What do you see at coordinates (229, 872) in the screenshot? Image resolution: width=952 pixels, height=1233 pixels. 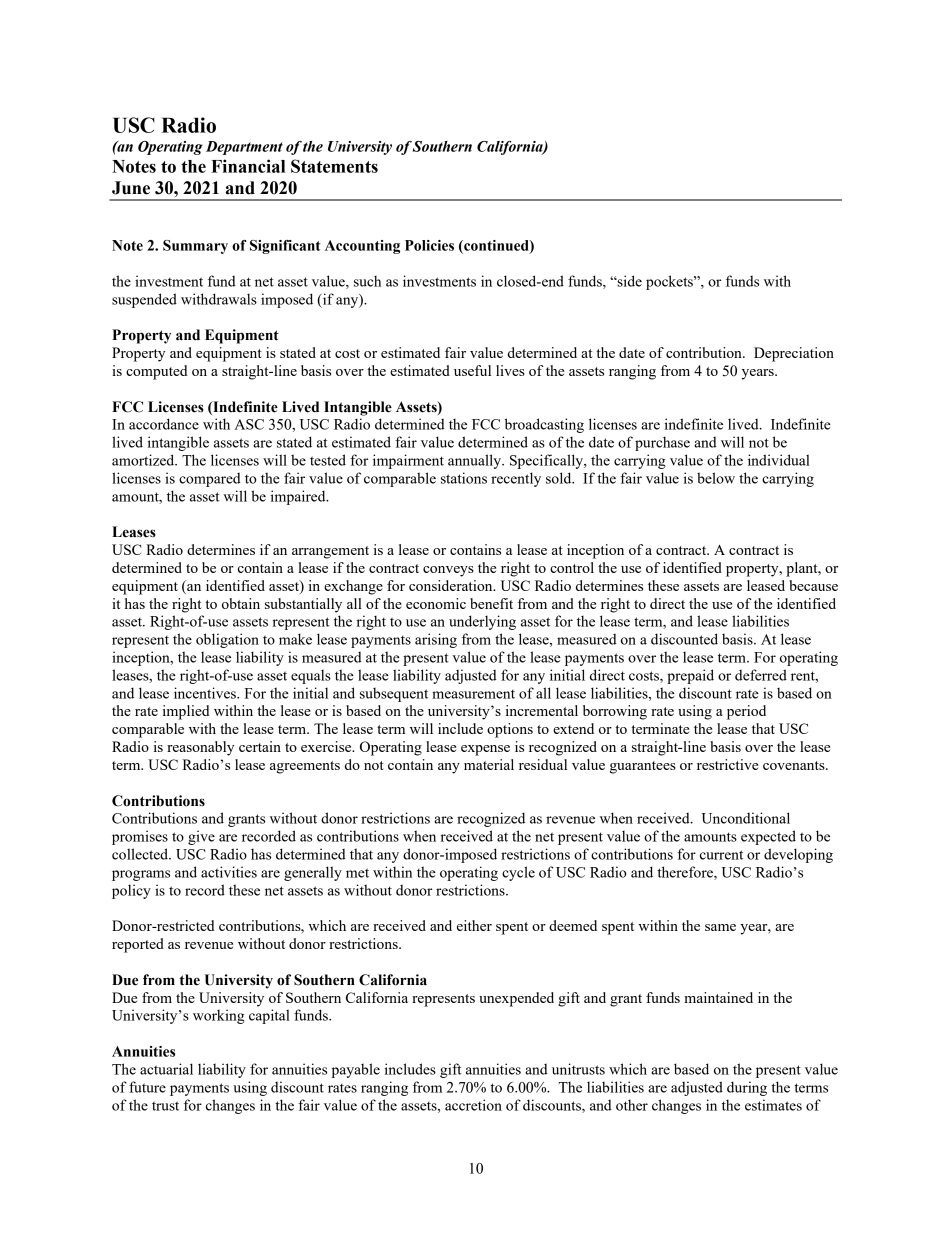 I see `activities` at bounding box center [229, 872].
